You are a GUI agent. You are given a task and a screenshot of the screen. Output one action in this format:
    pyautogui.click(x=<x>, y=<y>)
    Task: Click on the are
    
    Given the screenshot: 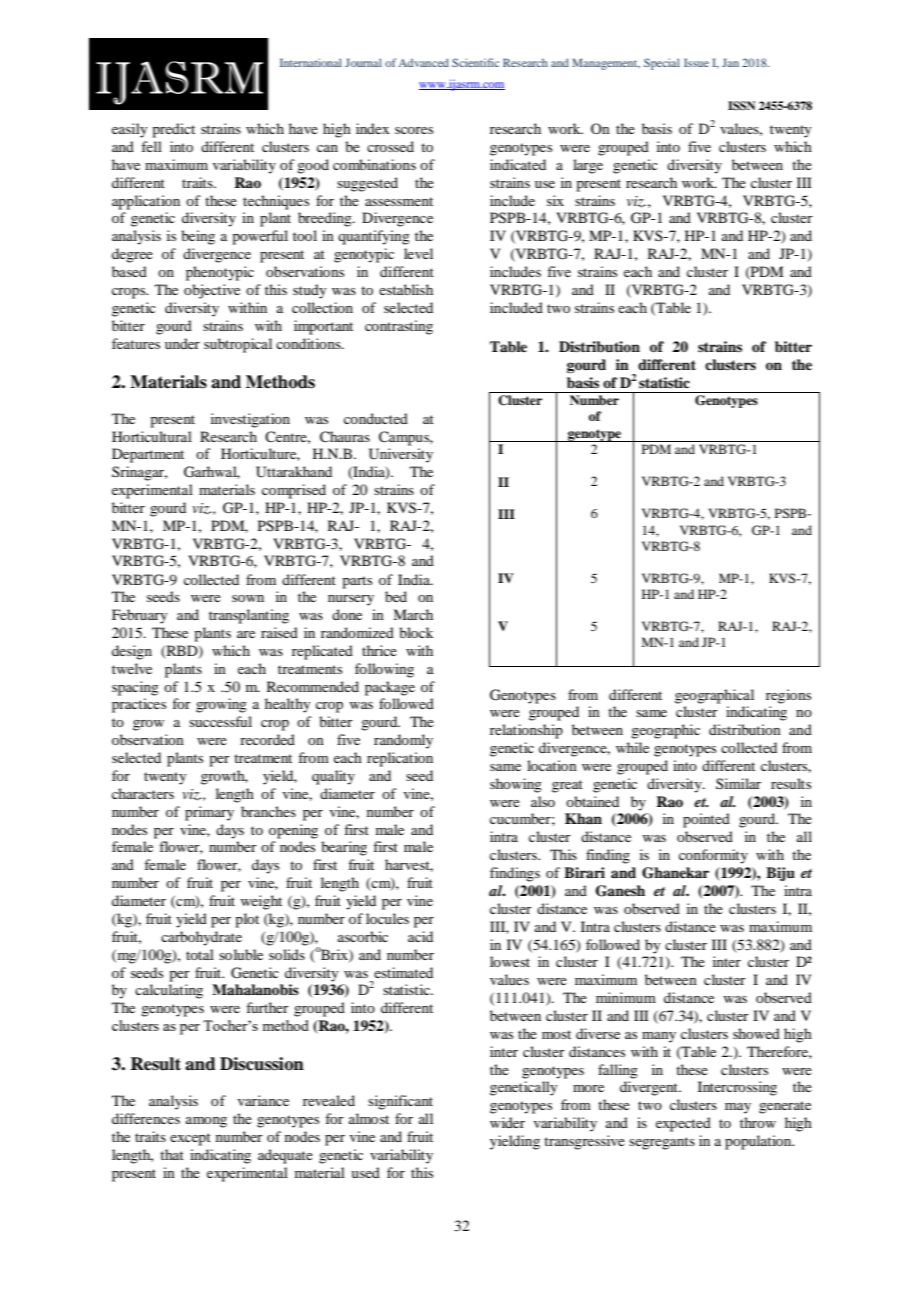 What is the action you would take?
    pyautogui.click(x=246, y=634)
